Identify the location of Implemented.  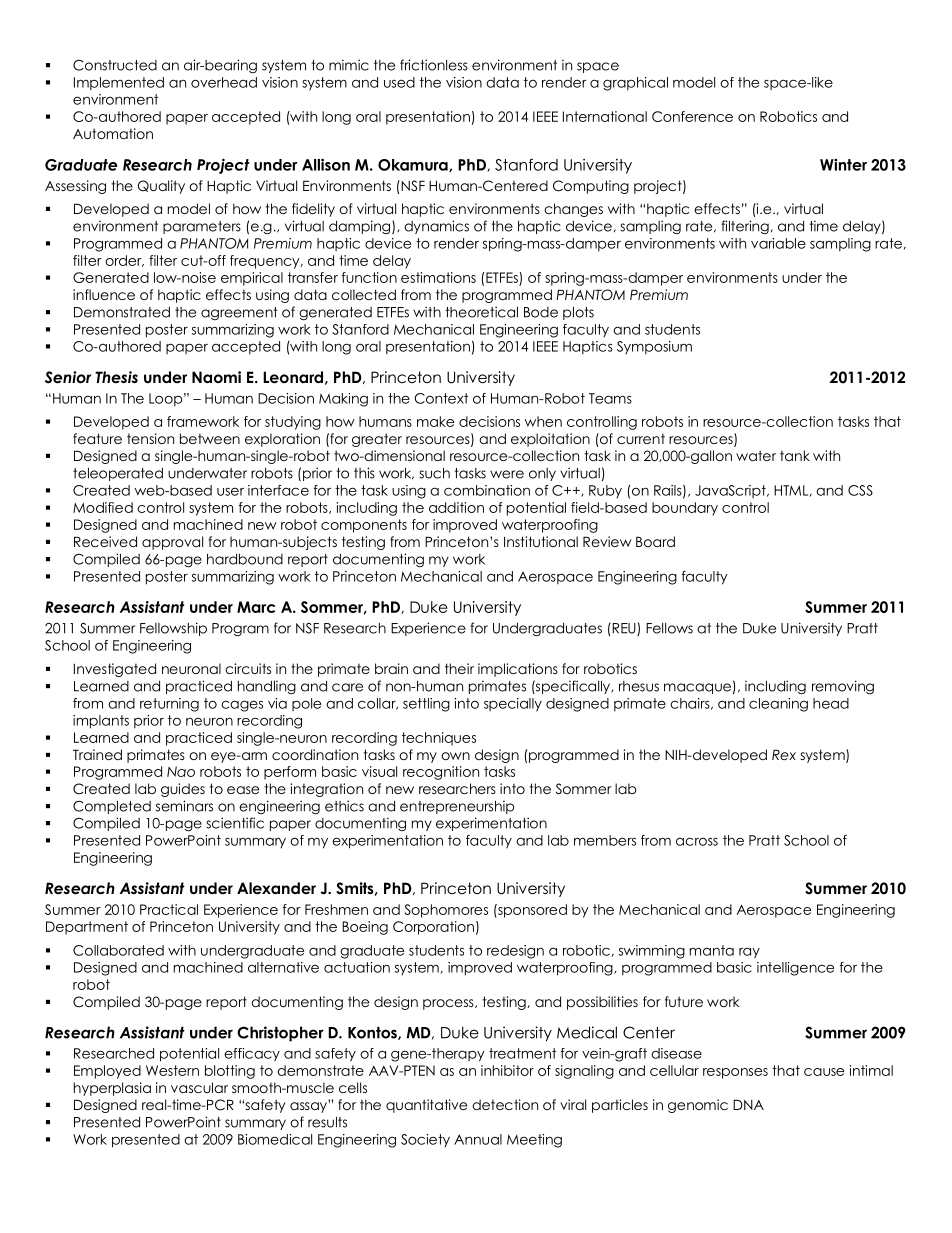
(119, 83).
